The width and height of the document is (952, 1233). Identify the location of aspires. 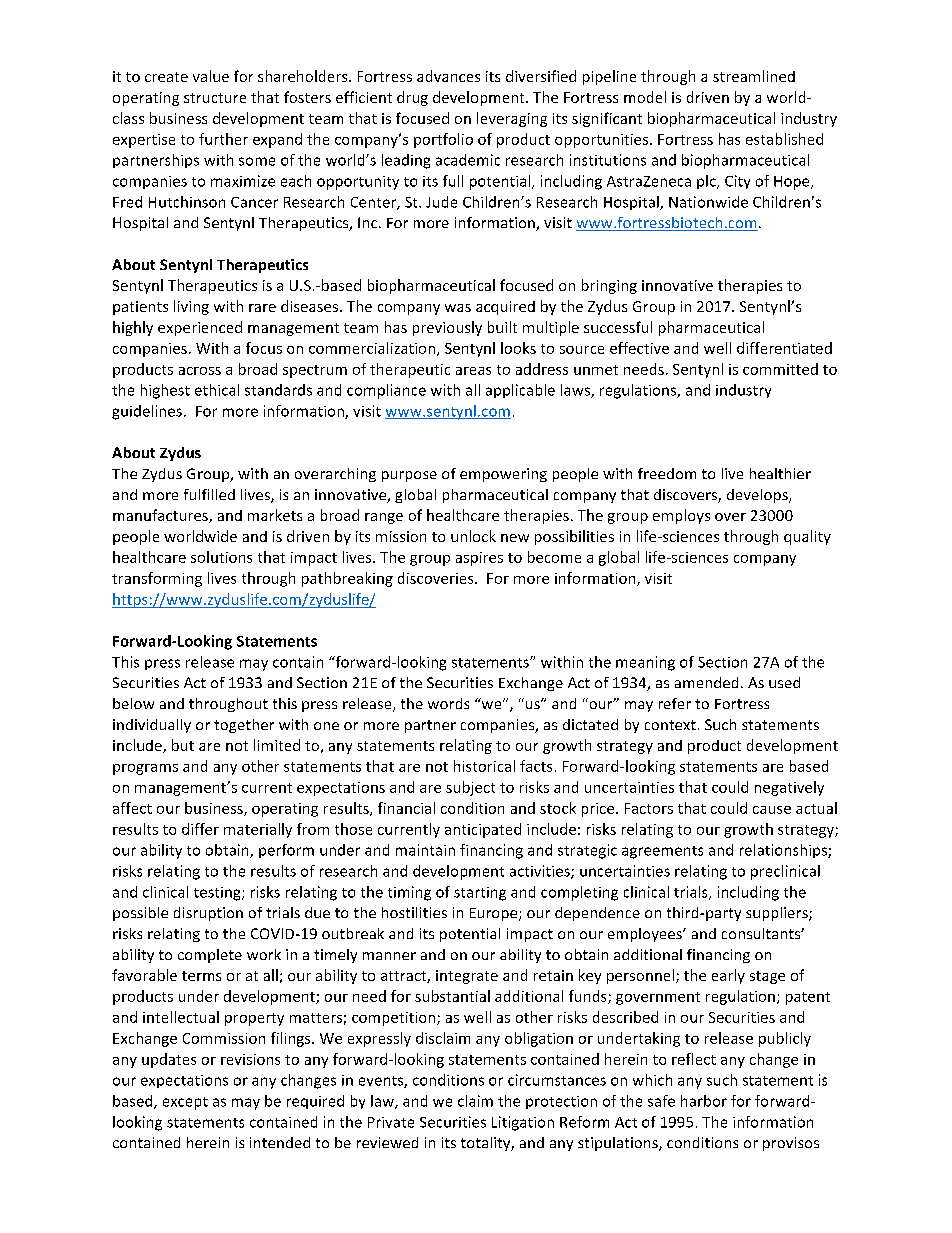
(479, 559).
